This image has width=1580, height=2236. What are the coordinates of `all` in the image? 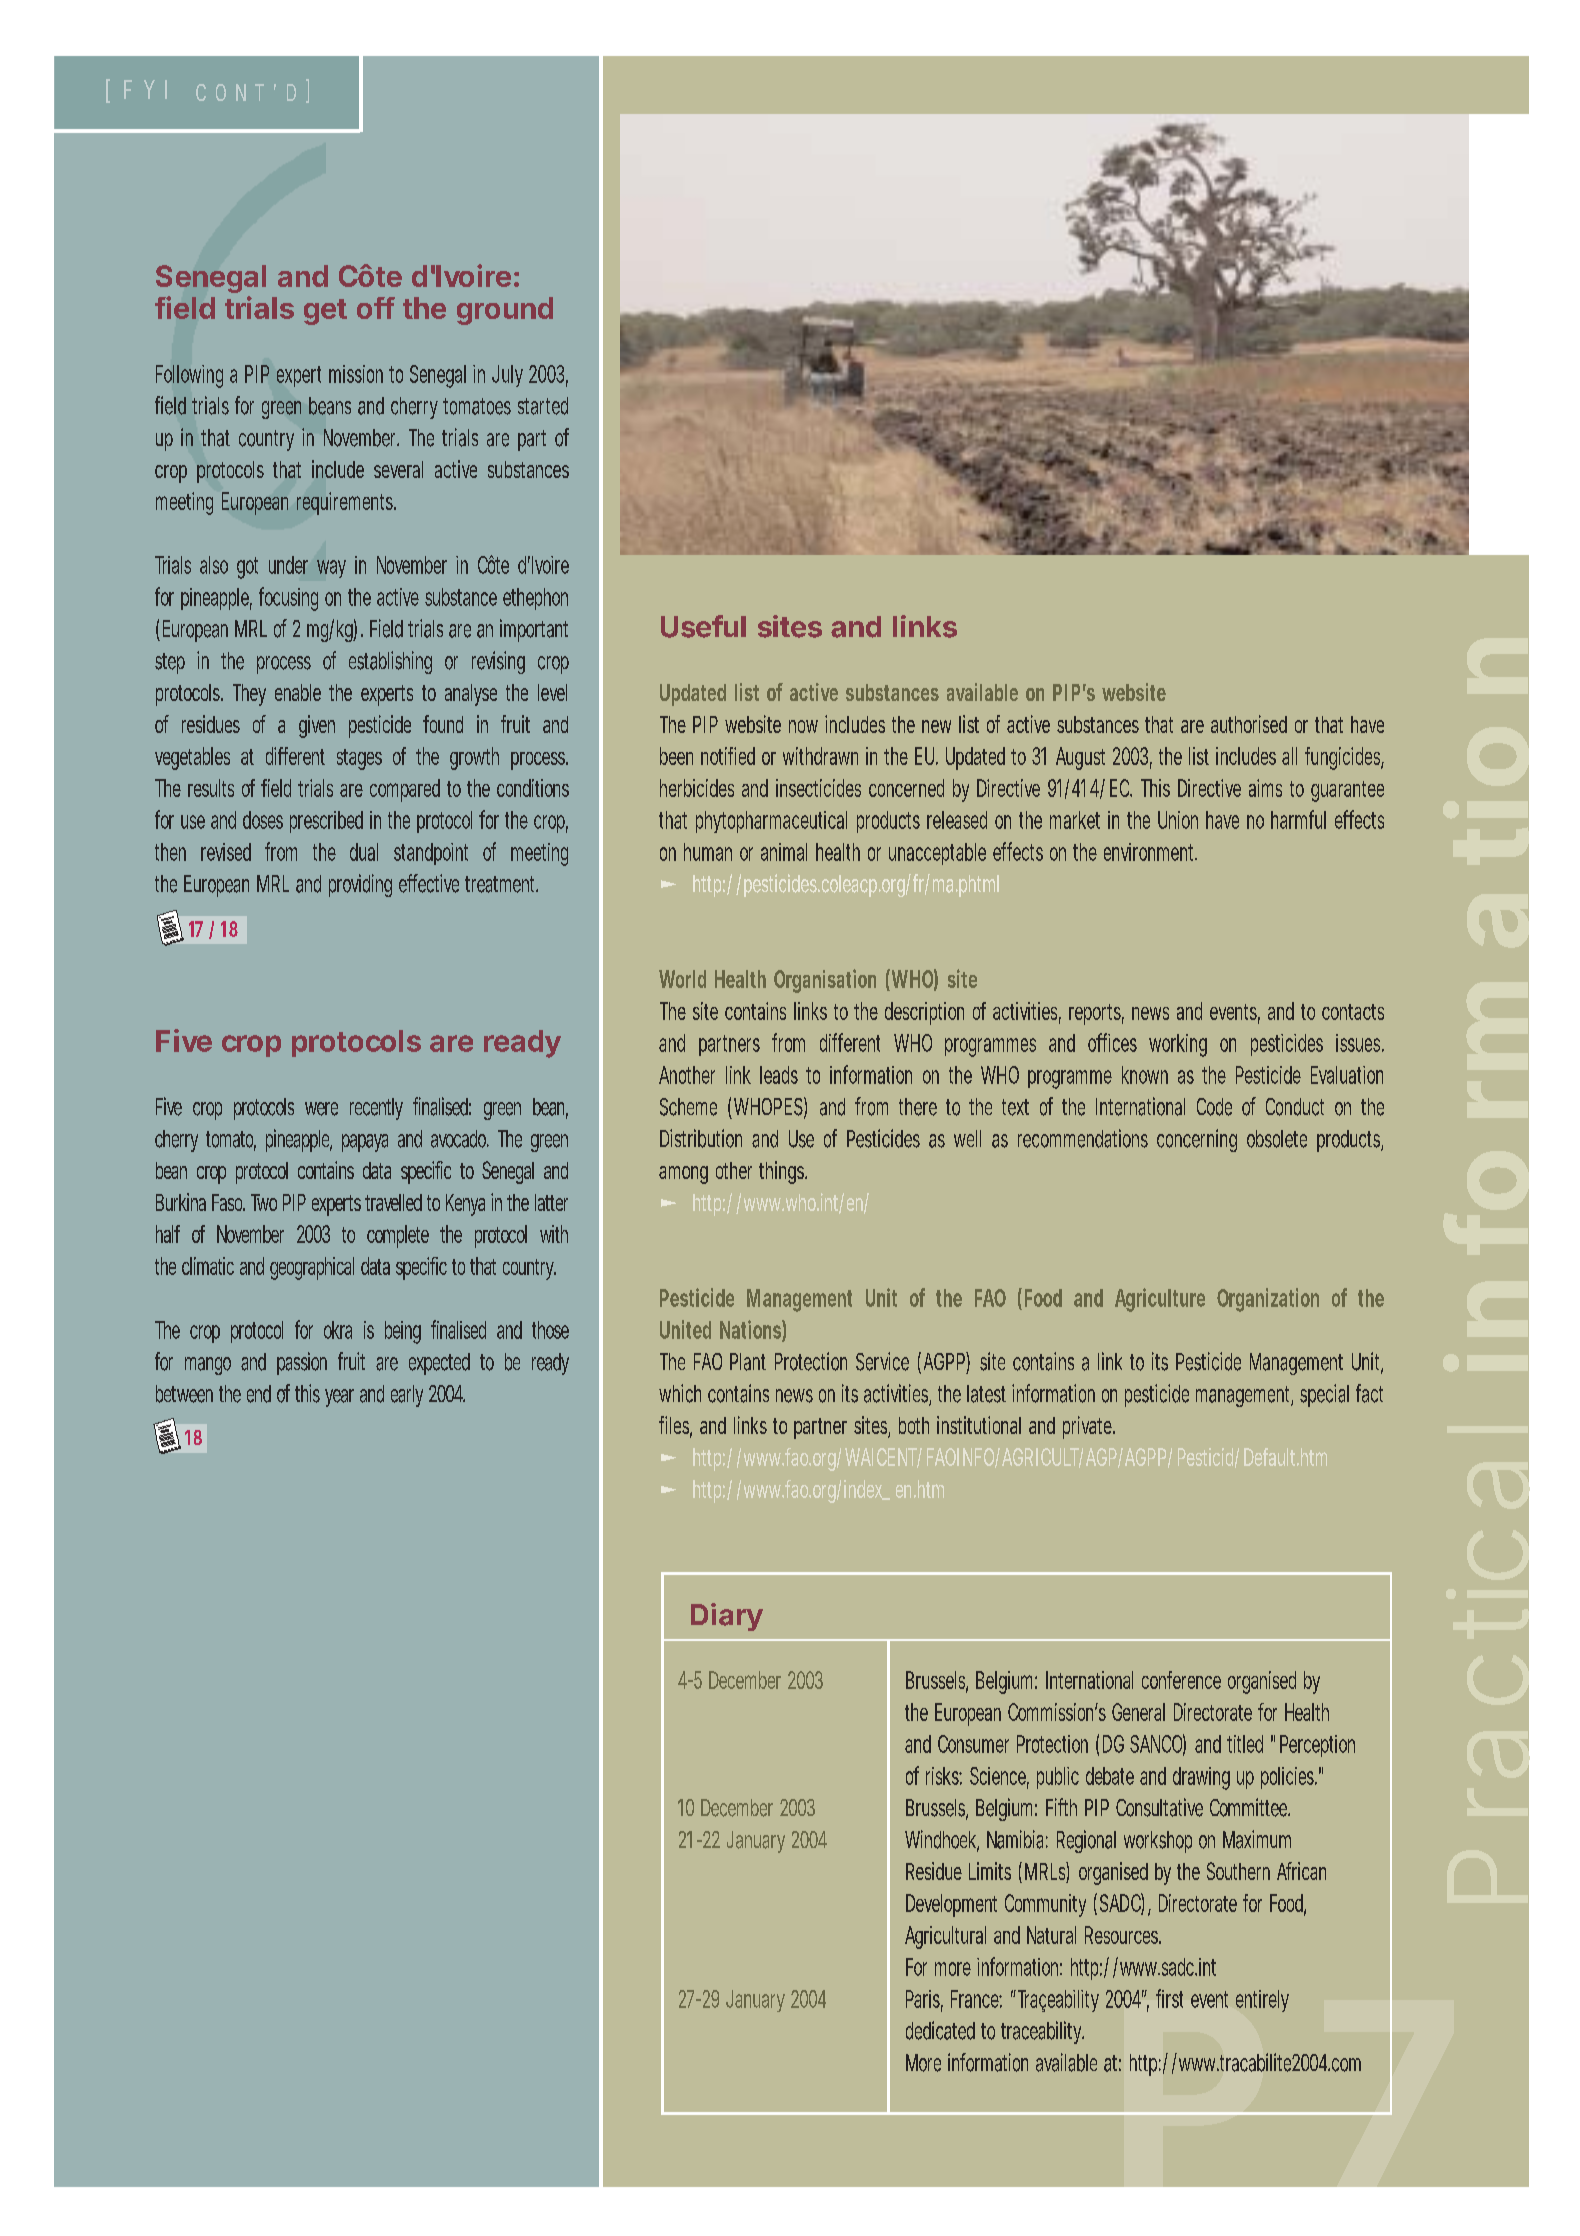 It's located at (1289, 756).
